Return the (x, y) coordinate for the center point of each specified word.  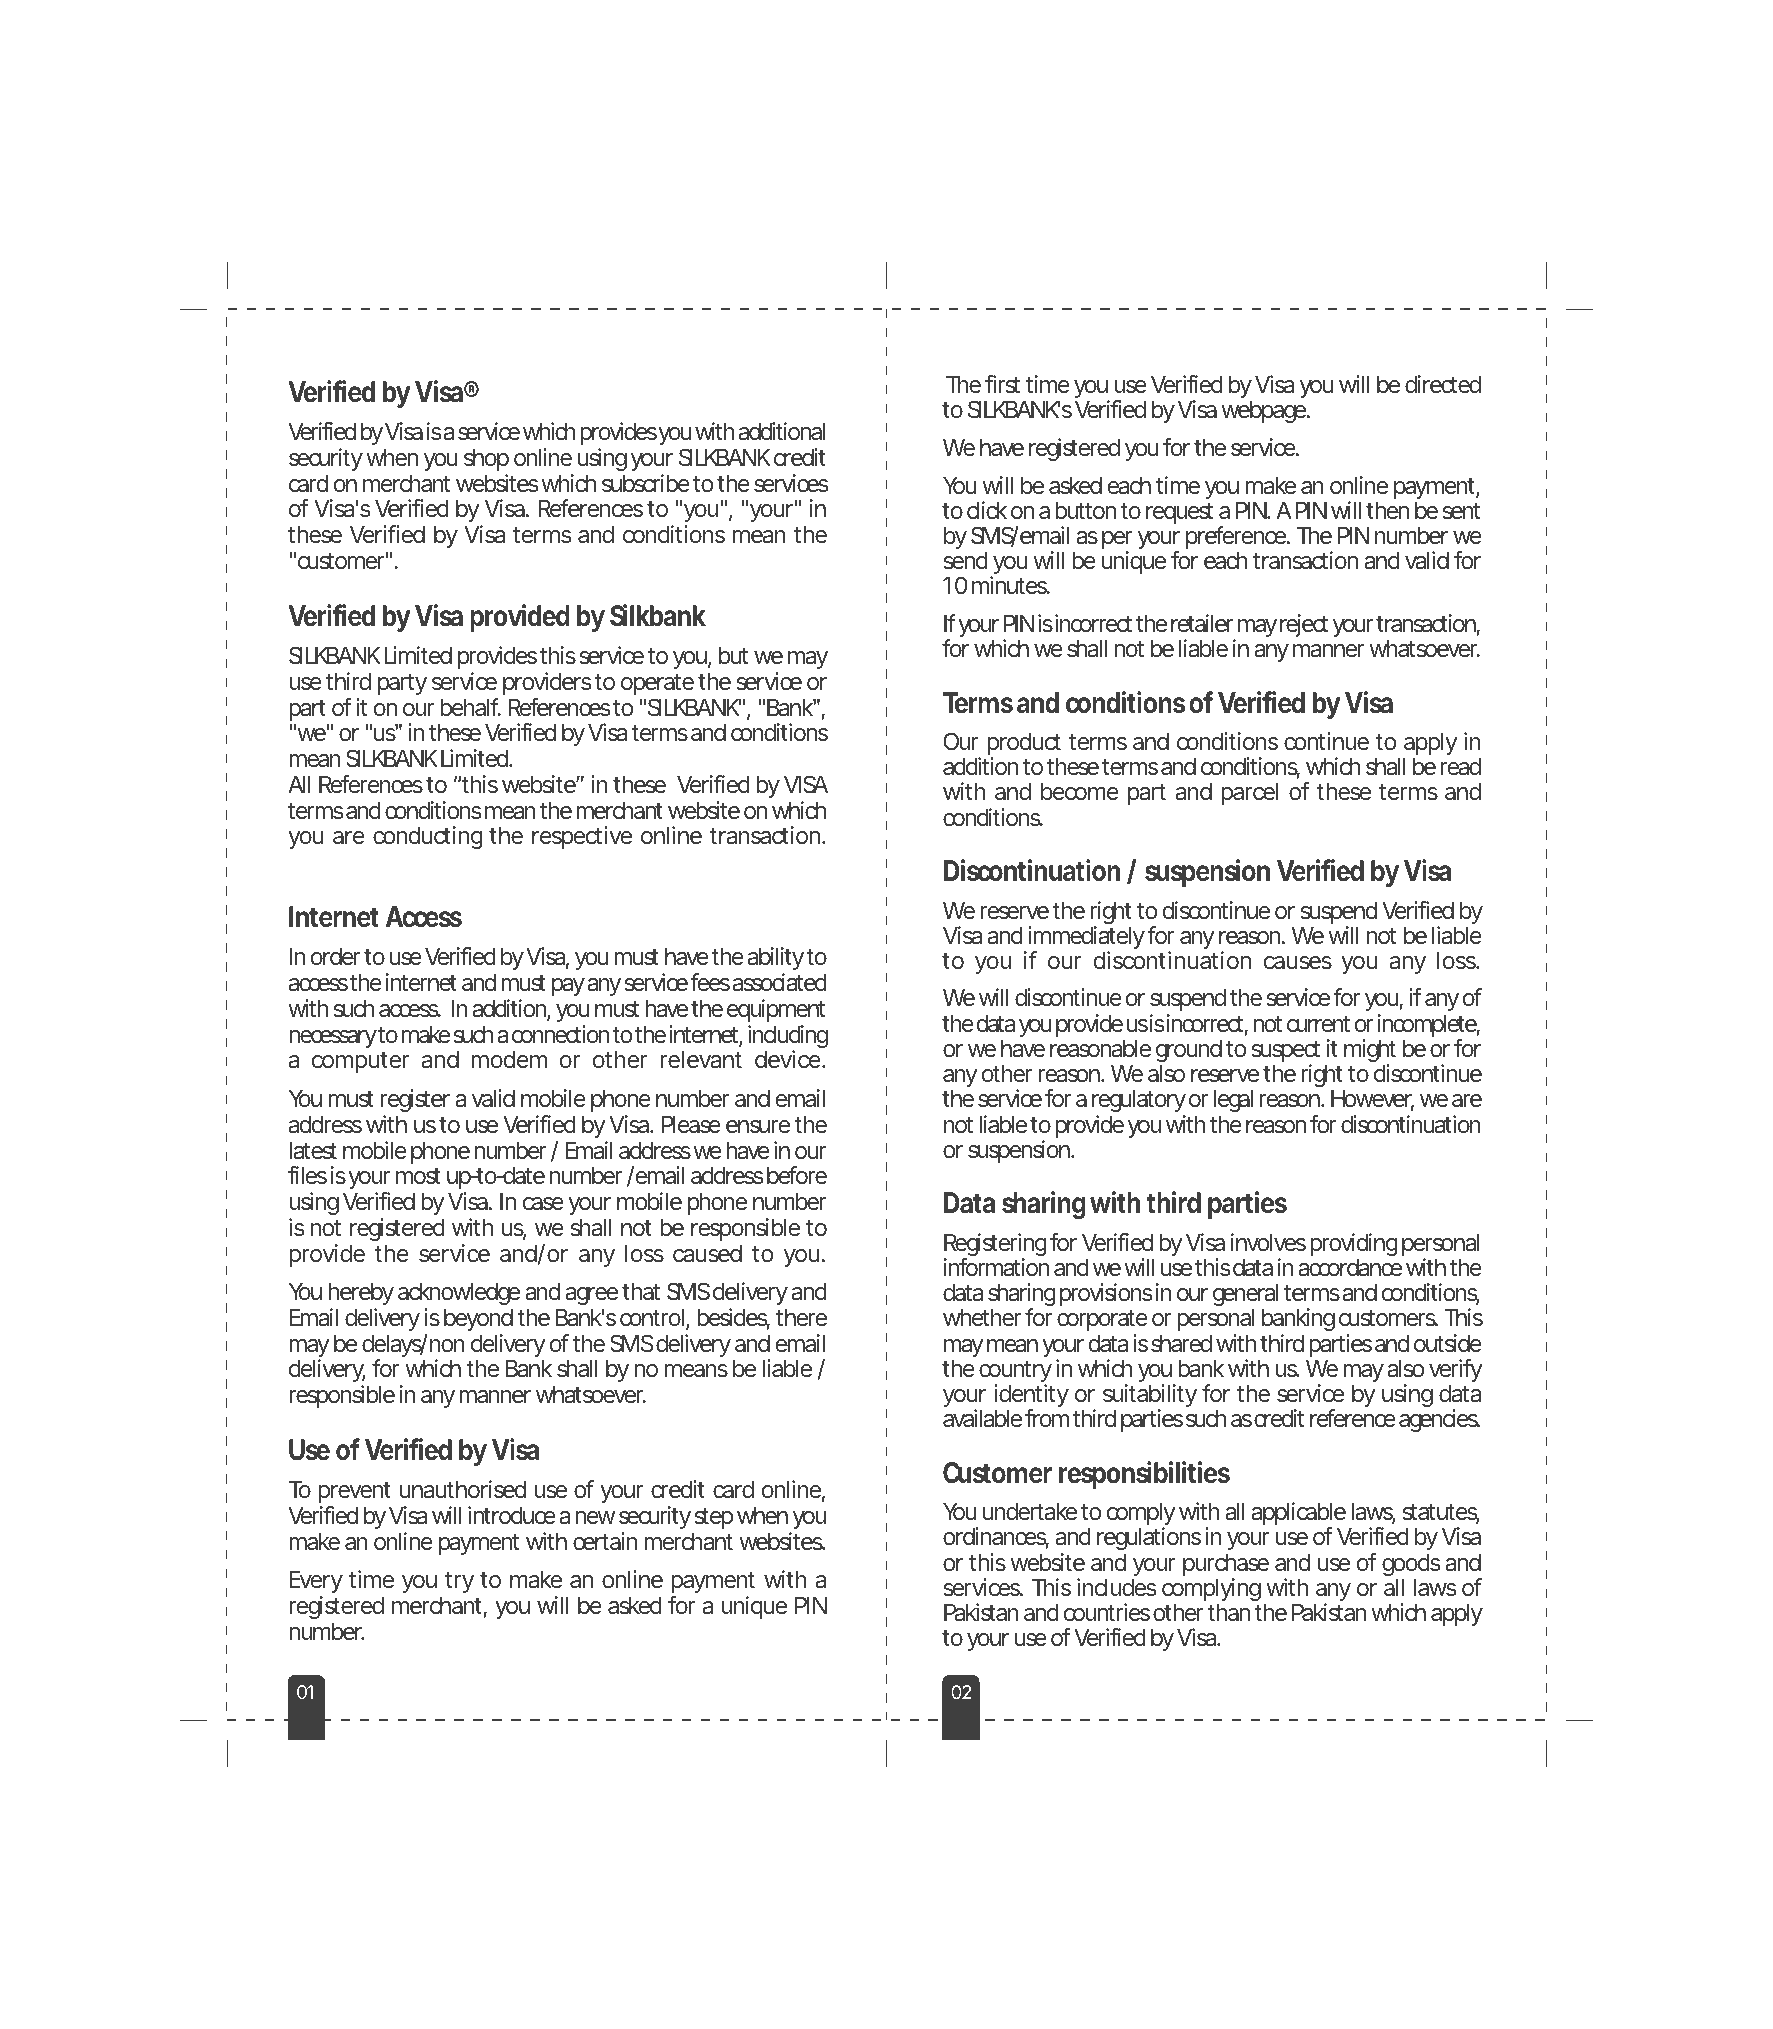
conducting (428, 837)
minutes (1010, 585)
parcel (1249, 793)
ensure (758, 1127)
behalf (470, 707)
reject (1304, 625)
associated (780, 982)
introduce (512, 1515)
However (1372, 1100)
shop (486, 461)
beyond (478, 1321)
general (1245, 1296)
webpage (1263, 411)
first (1002, 384)
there (801, 1317)
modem (509, 1059)
